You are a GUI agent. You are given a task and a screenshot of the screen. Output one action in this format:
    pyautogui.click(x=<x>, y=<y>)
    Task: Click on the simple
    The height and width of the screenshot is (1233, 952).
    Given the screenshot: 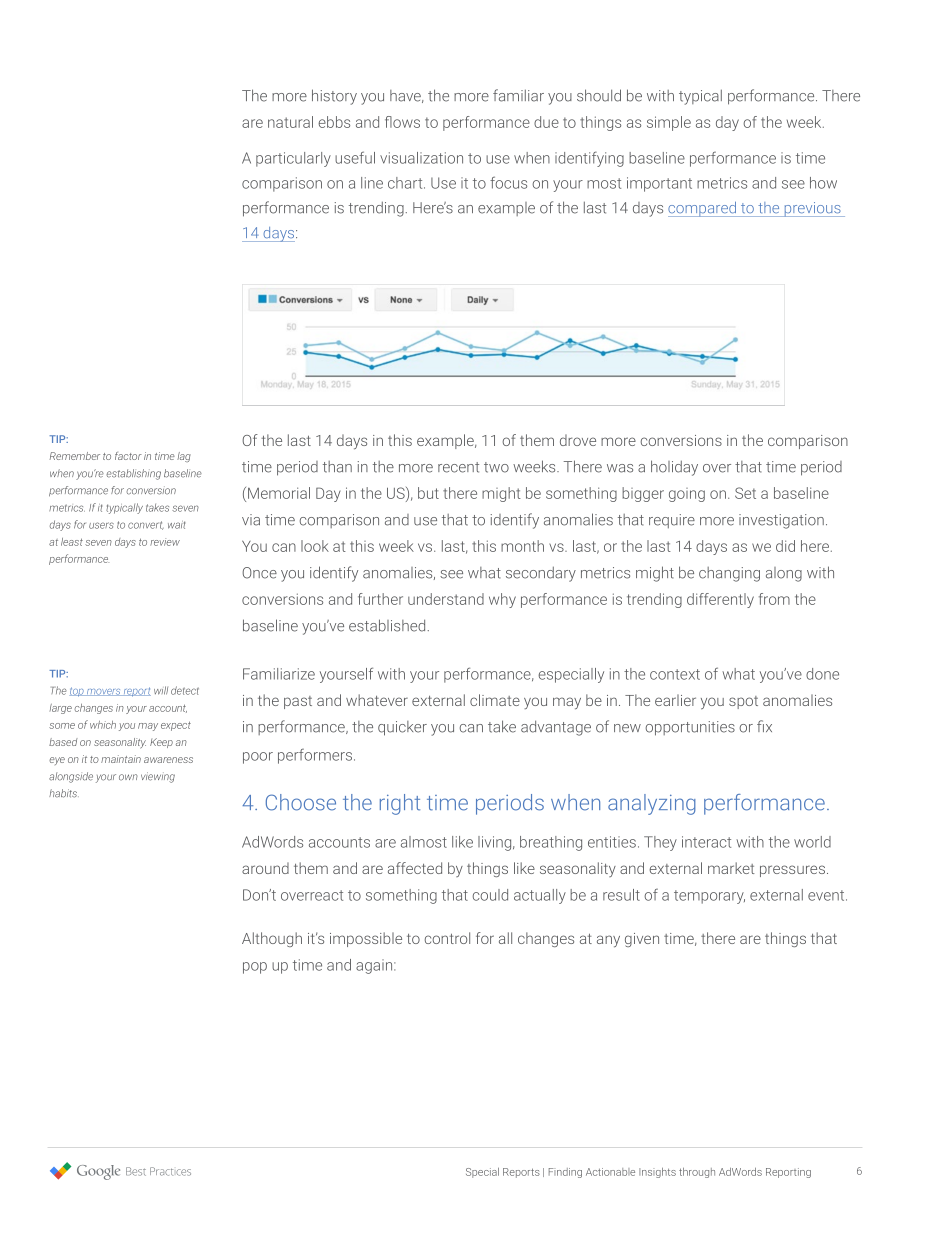 What is the action you would take?
    pyautogui.click(x=669, y=123)
